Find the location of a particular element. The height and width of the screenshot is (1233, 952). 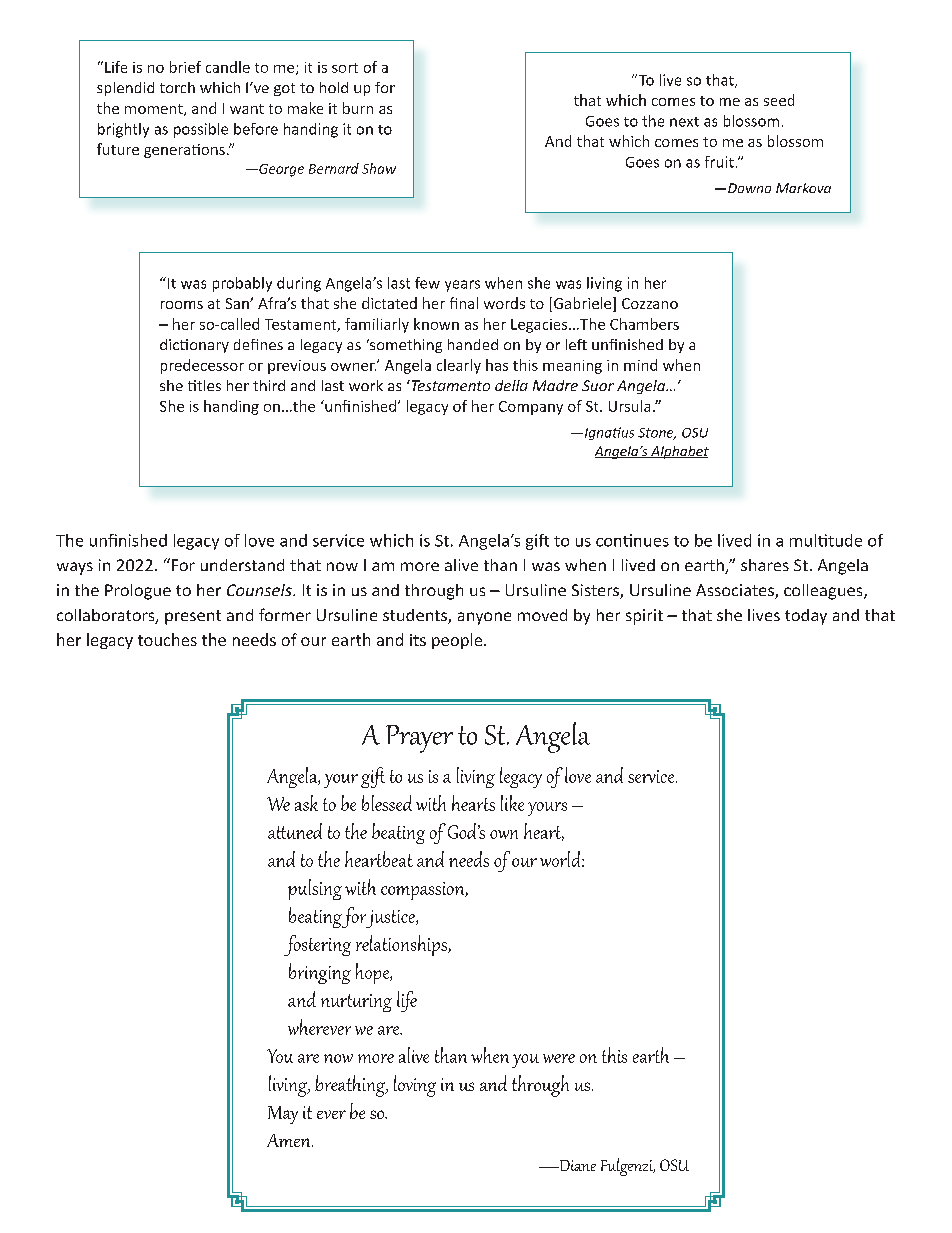

present is located at coordinates (193, 617).
